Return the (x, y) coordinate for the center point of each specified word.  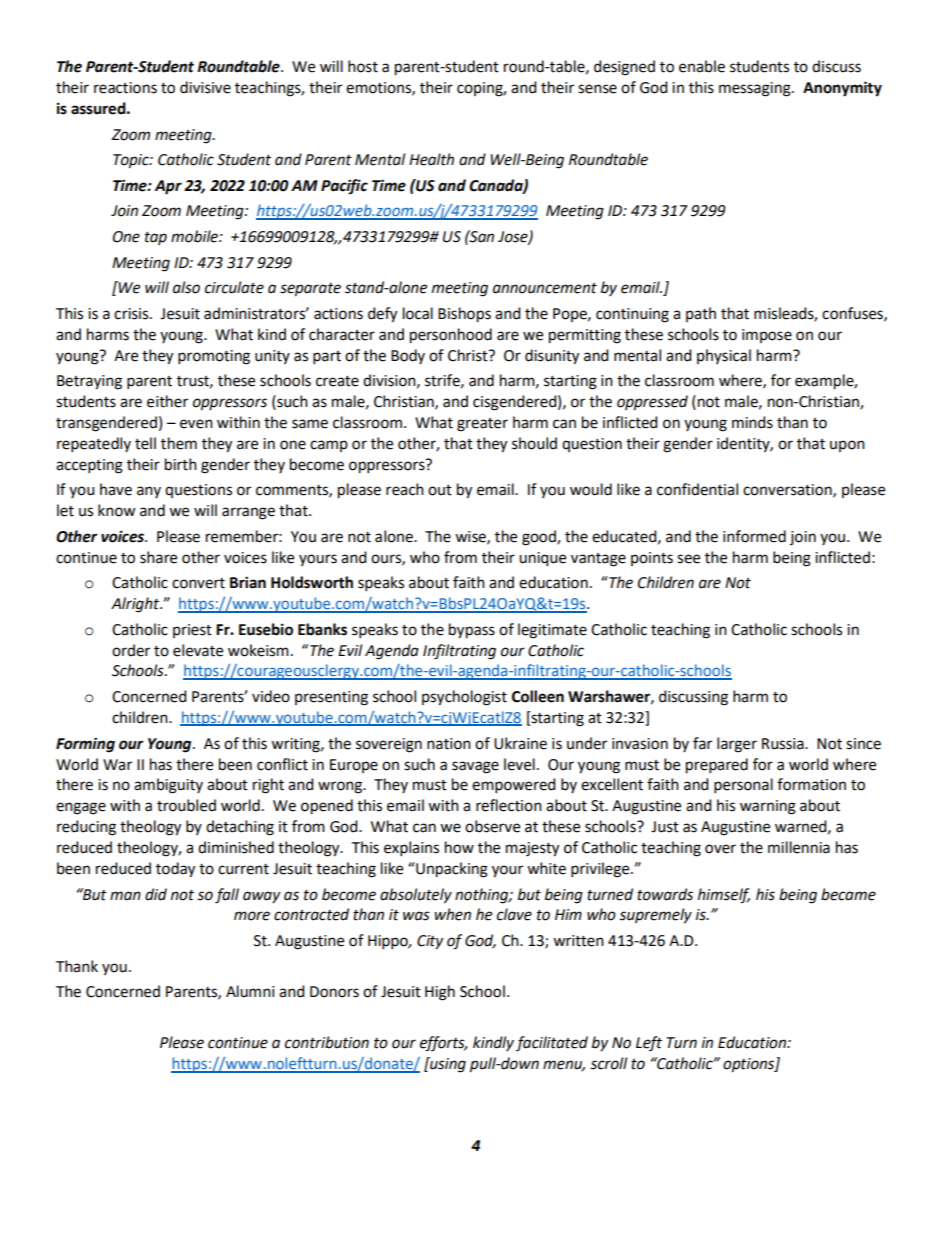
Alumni (250, 991)
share (158, 557)
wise (471, 537)
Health (431, 159)
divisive (205, 87)
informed (754, 536)
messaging (756, 89)
